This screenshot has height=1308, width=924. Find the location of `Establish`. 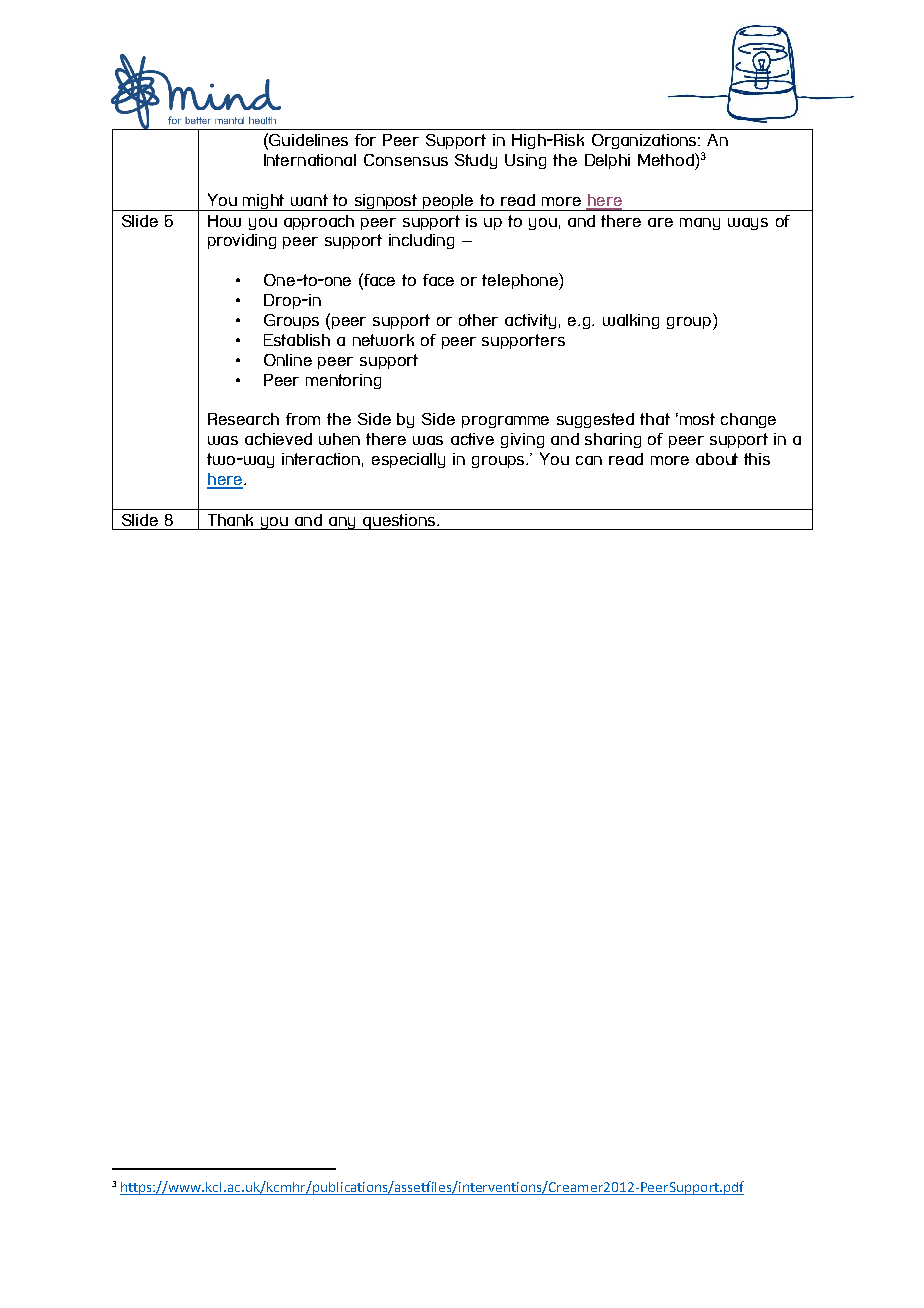

Establish is located at coordinates (297, 340).
